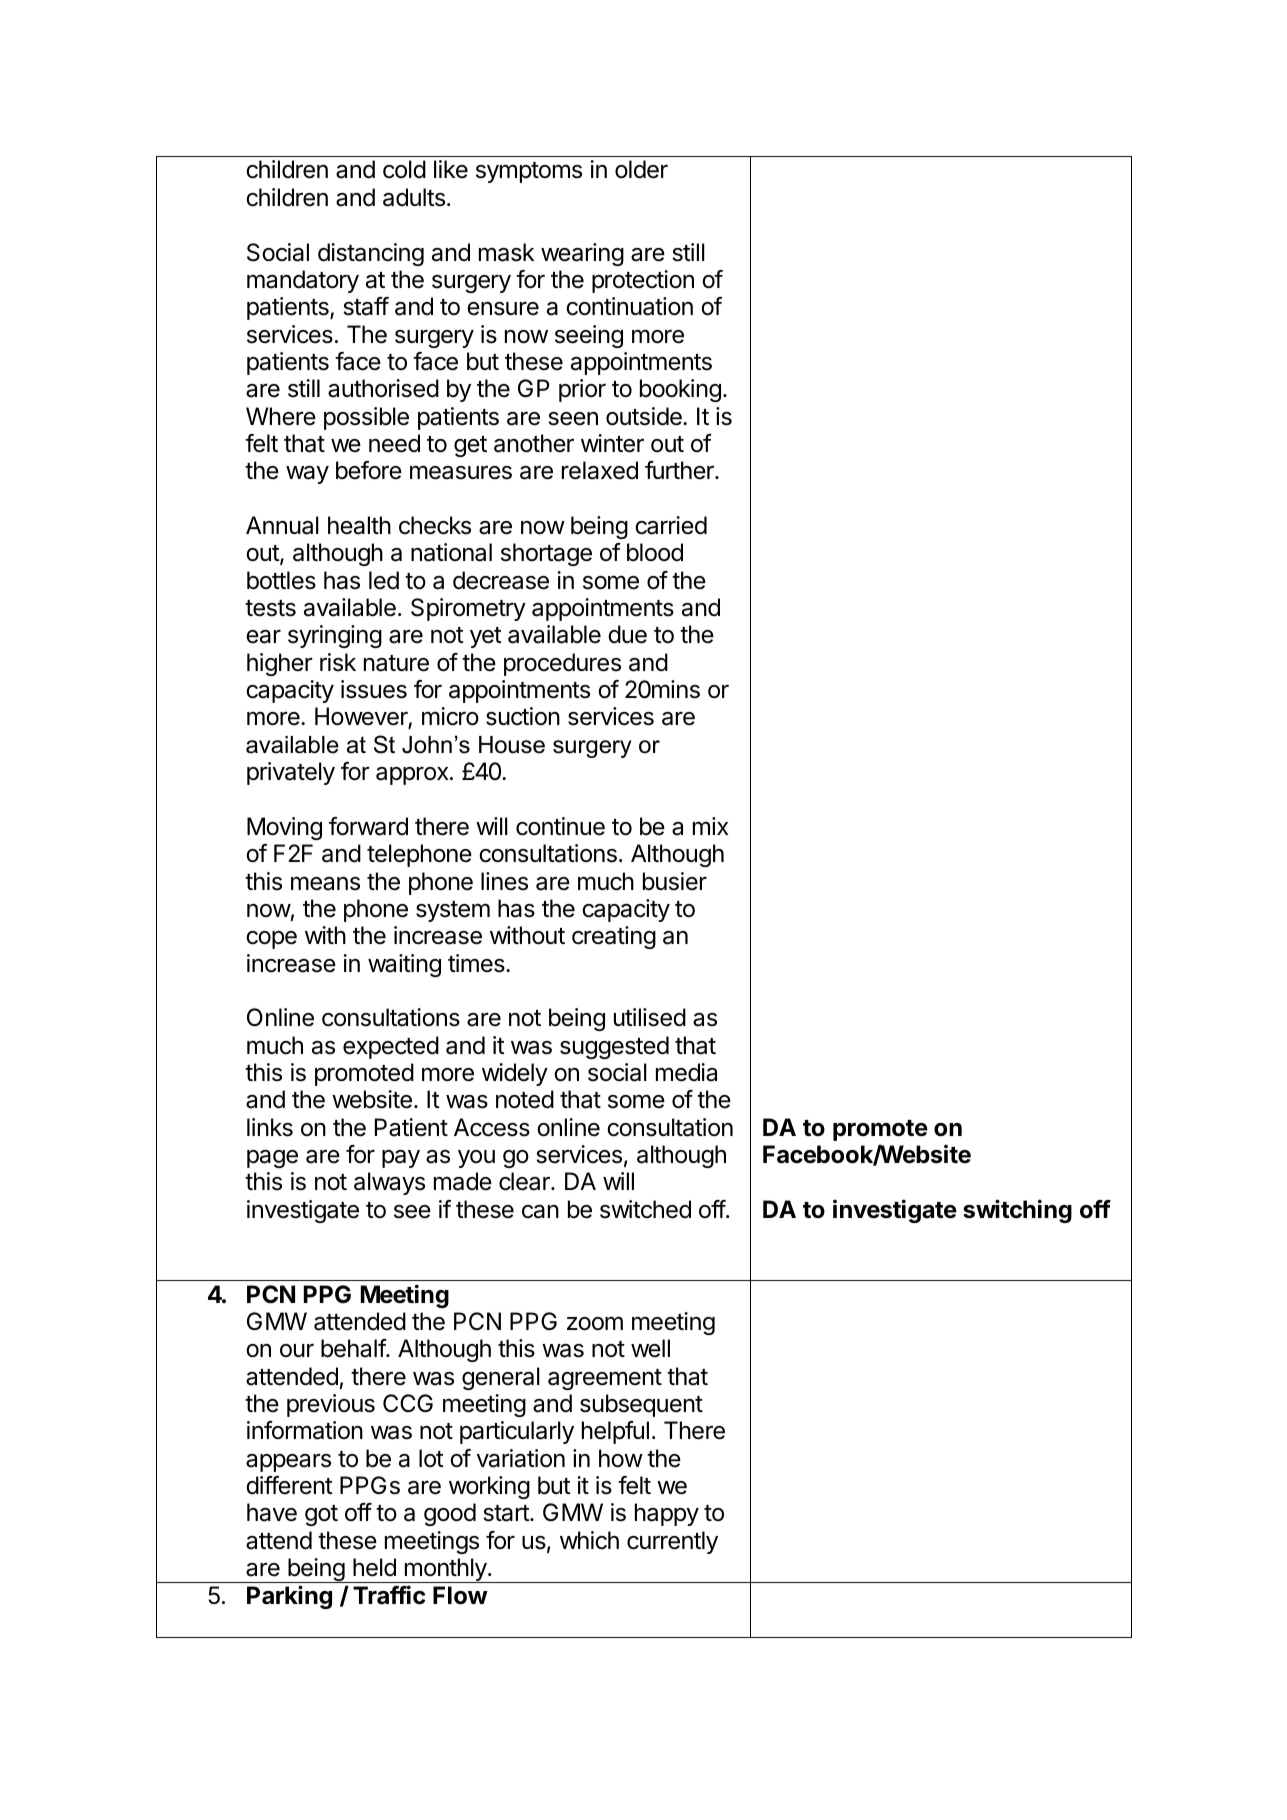  Describe the element at coordinates (325, 883) in the image. I see `means` at that location.
